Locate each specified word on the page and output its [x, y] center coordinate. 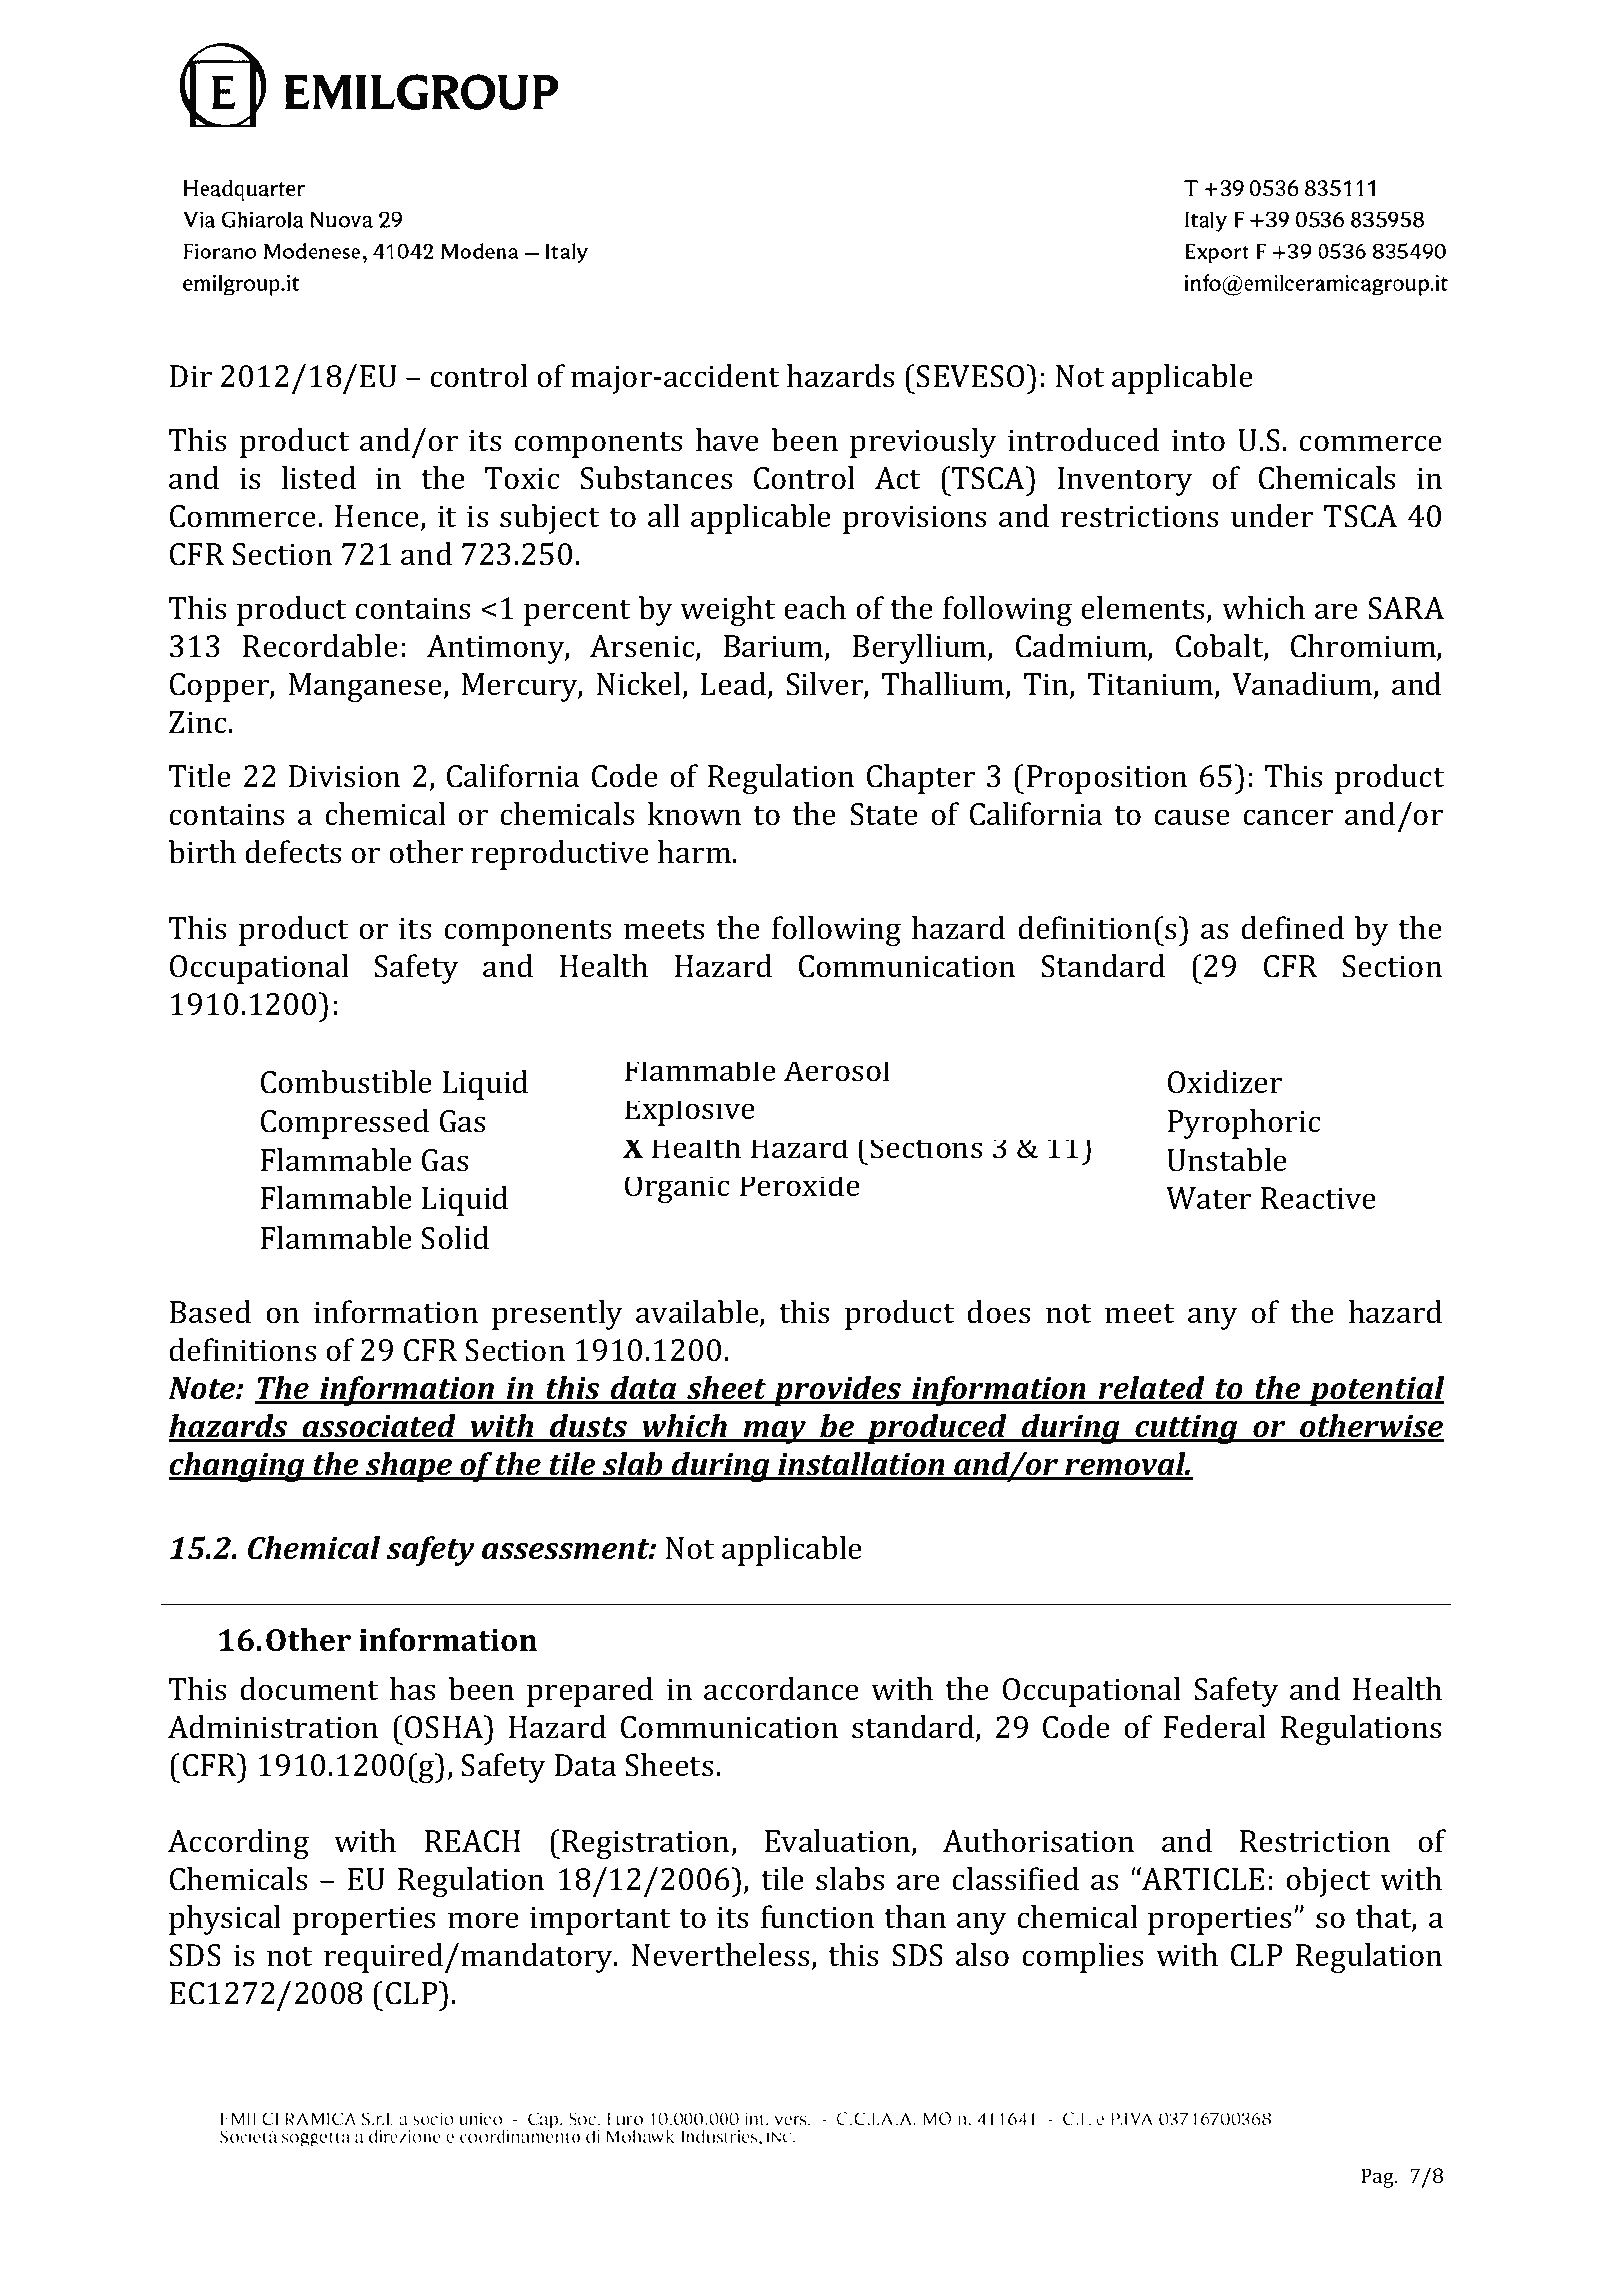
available [698, 1313]
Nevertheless [722, 1956]
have [727, 440]
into [1198, 440]
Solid [455, 1238]
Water [1208, 1198]
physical [225, 1920]
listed [319, 478]
